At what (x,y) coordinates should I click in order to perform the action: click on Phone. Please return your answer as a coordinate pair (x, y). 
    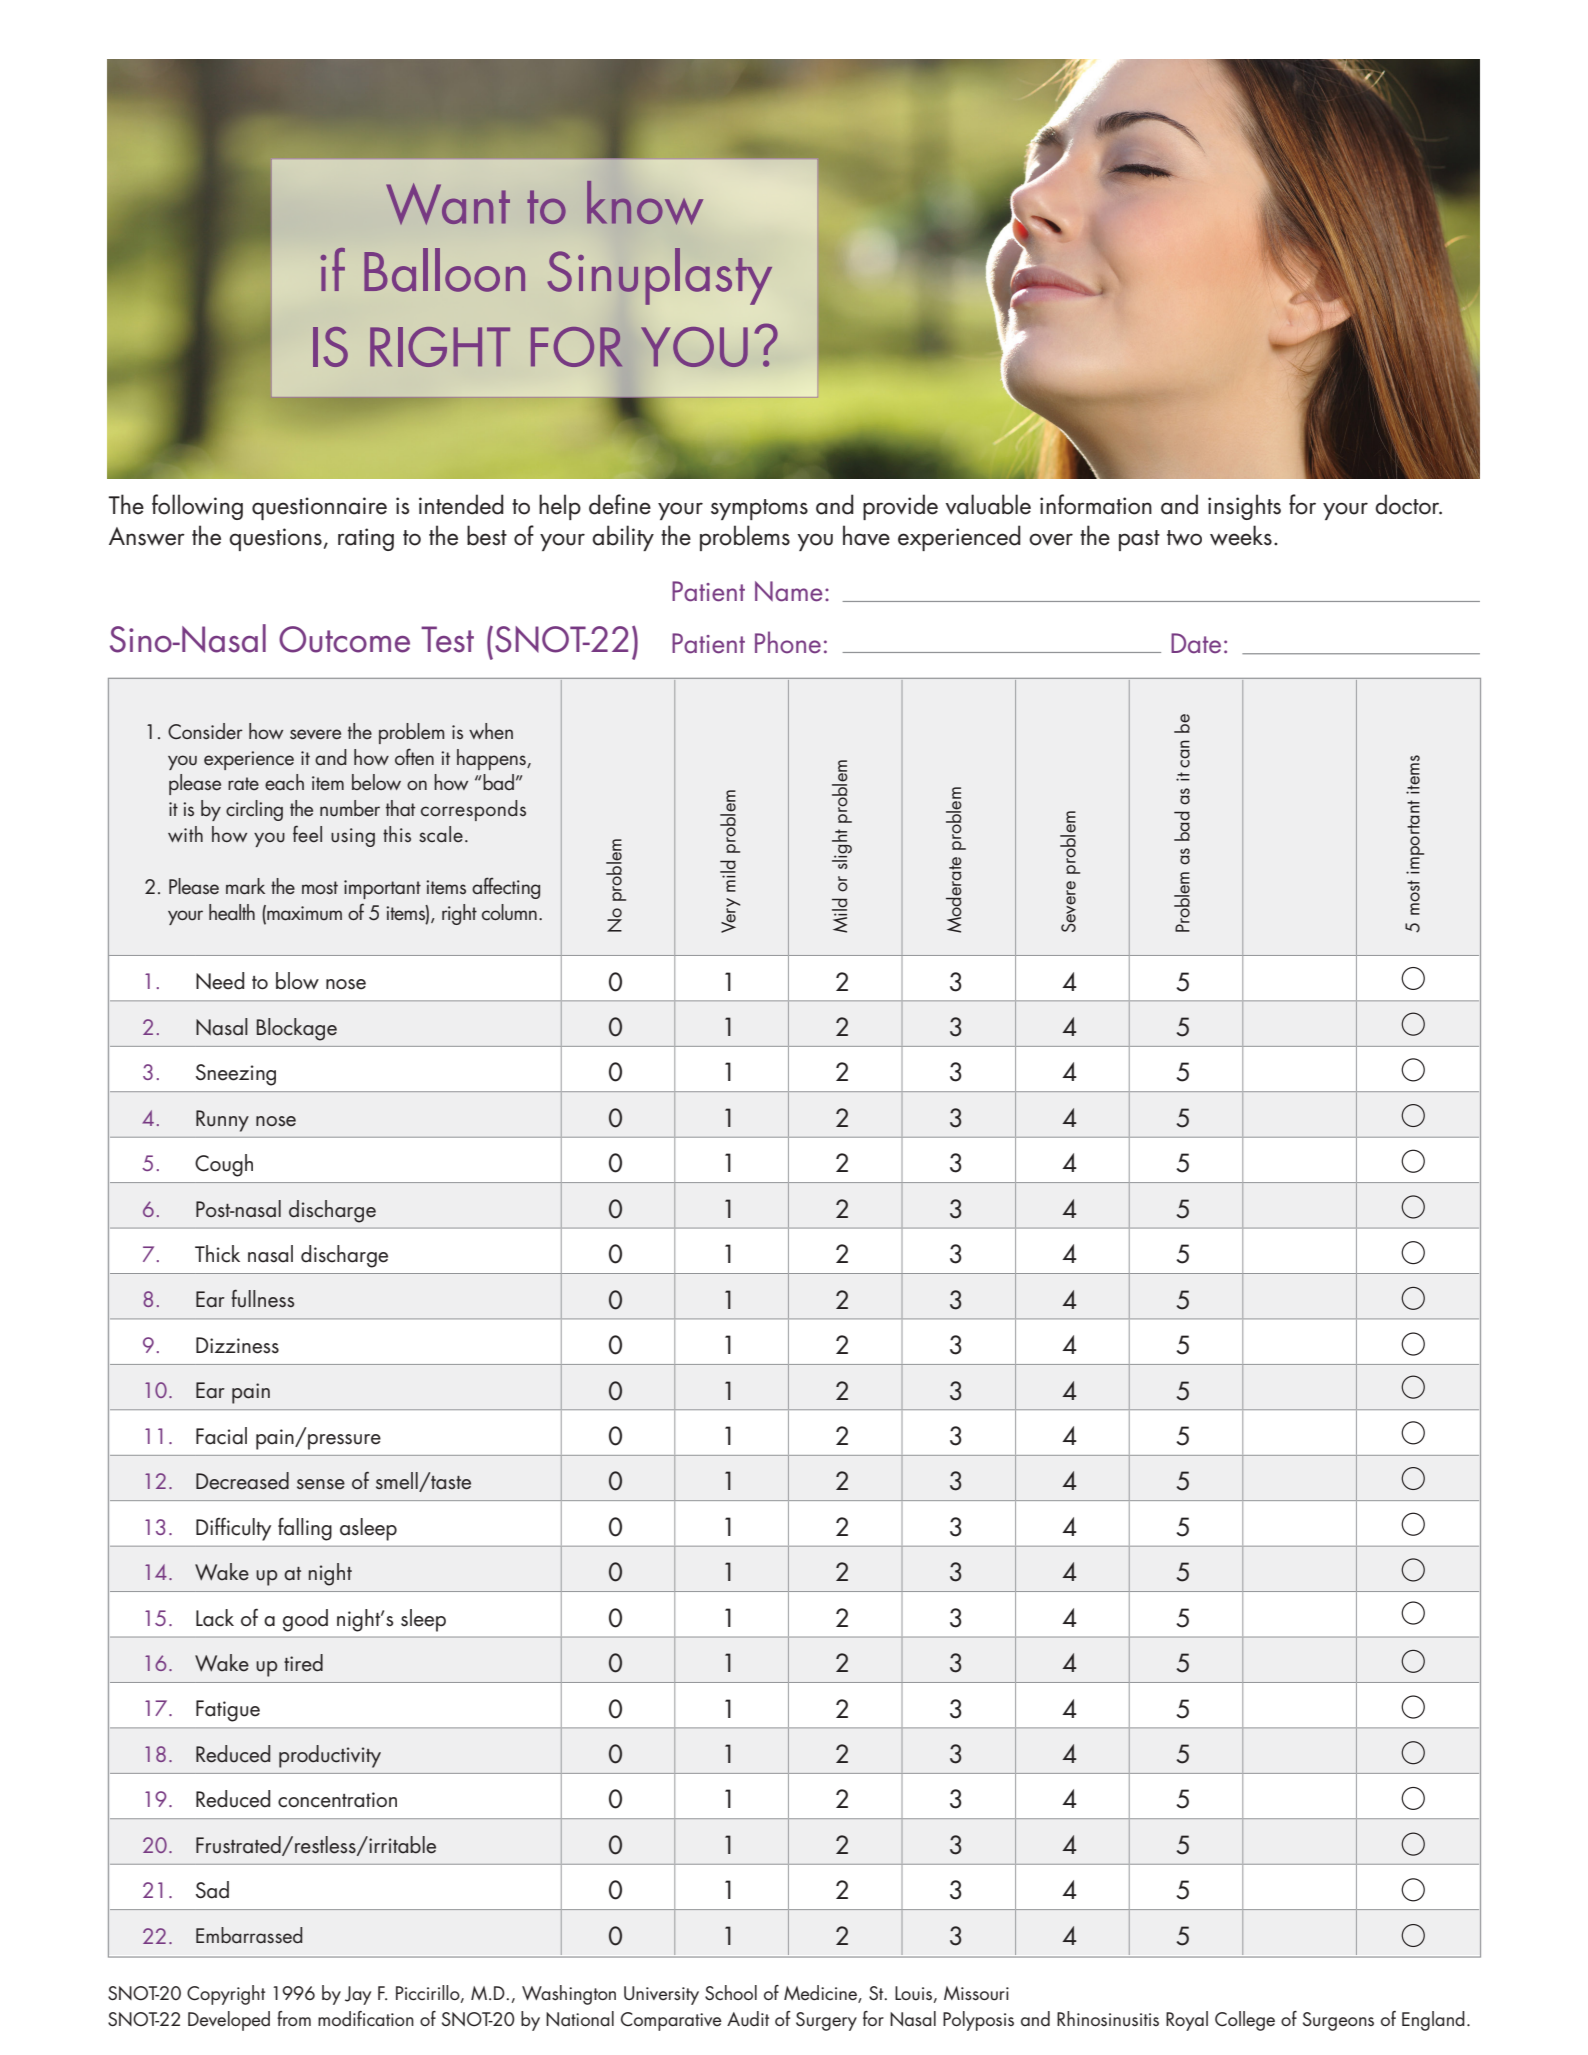
    Looking at the image, I should click on (788, 642).
